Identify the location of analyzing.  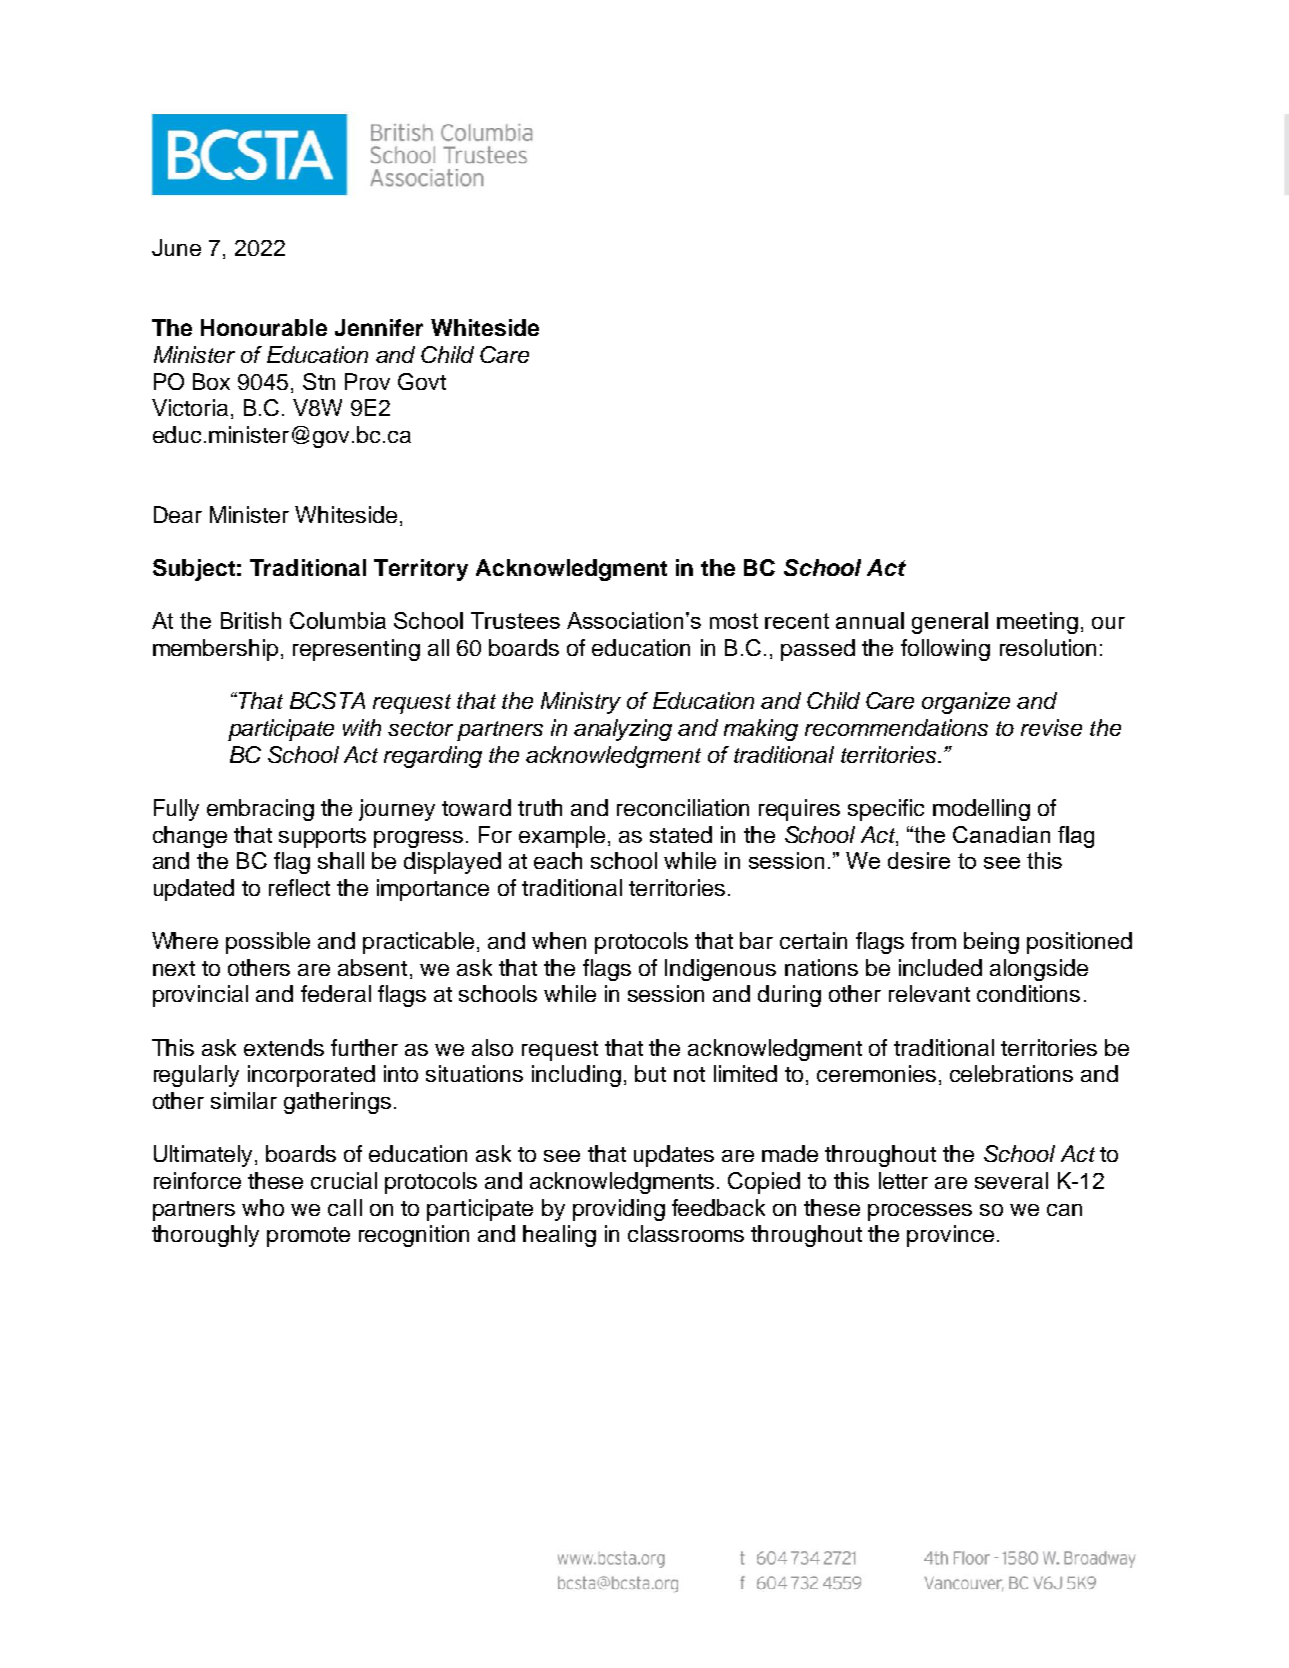
(623, 730).
